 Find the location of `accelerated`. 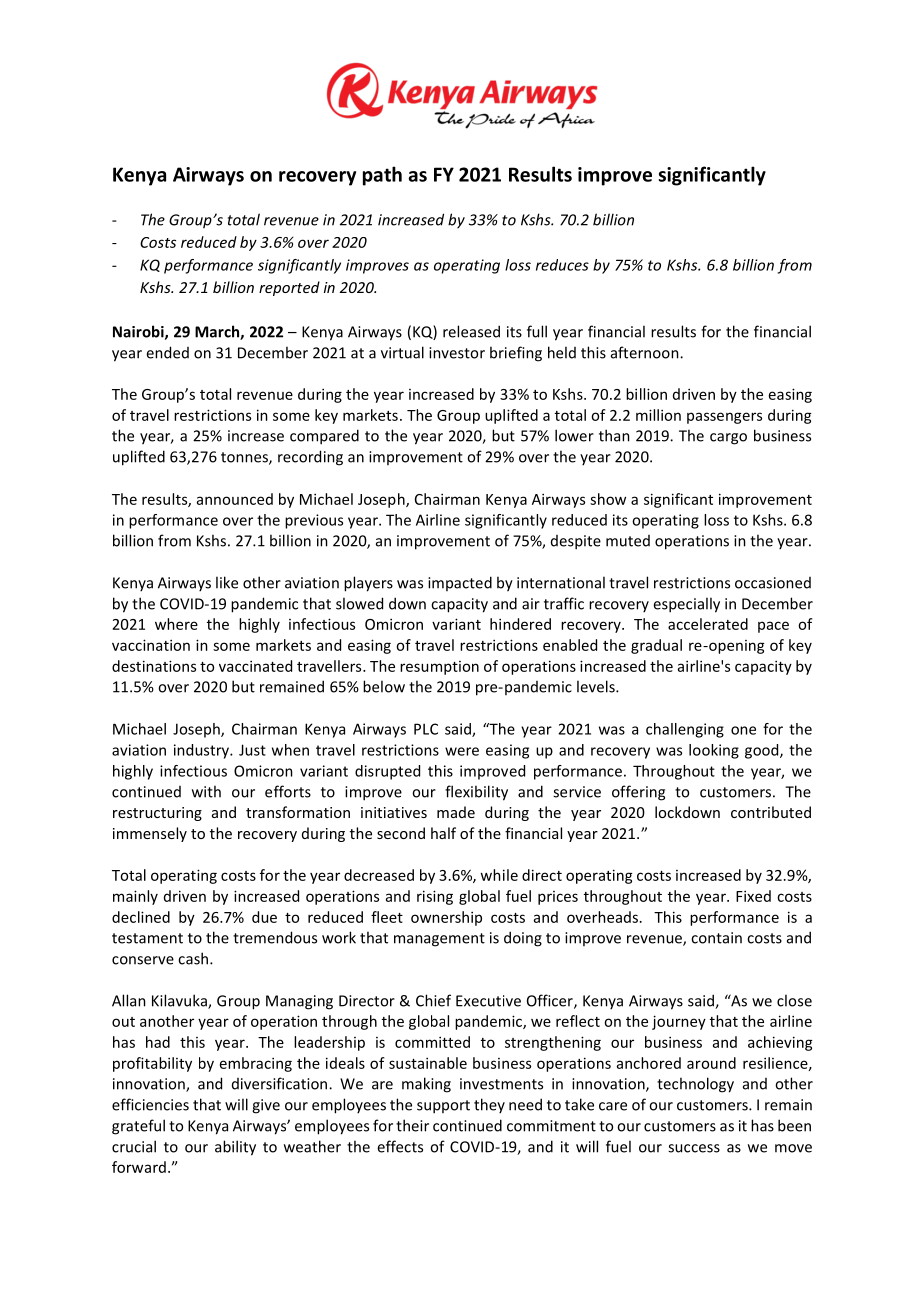

accelerated is located at coordinates (708, 624).
